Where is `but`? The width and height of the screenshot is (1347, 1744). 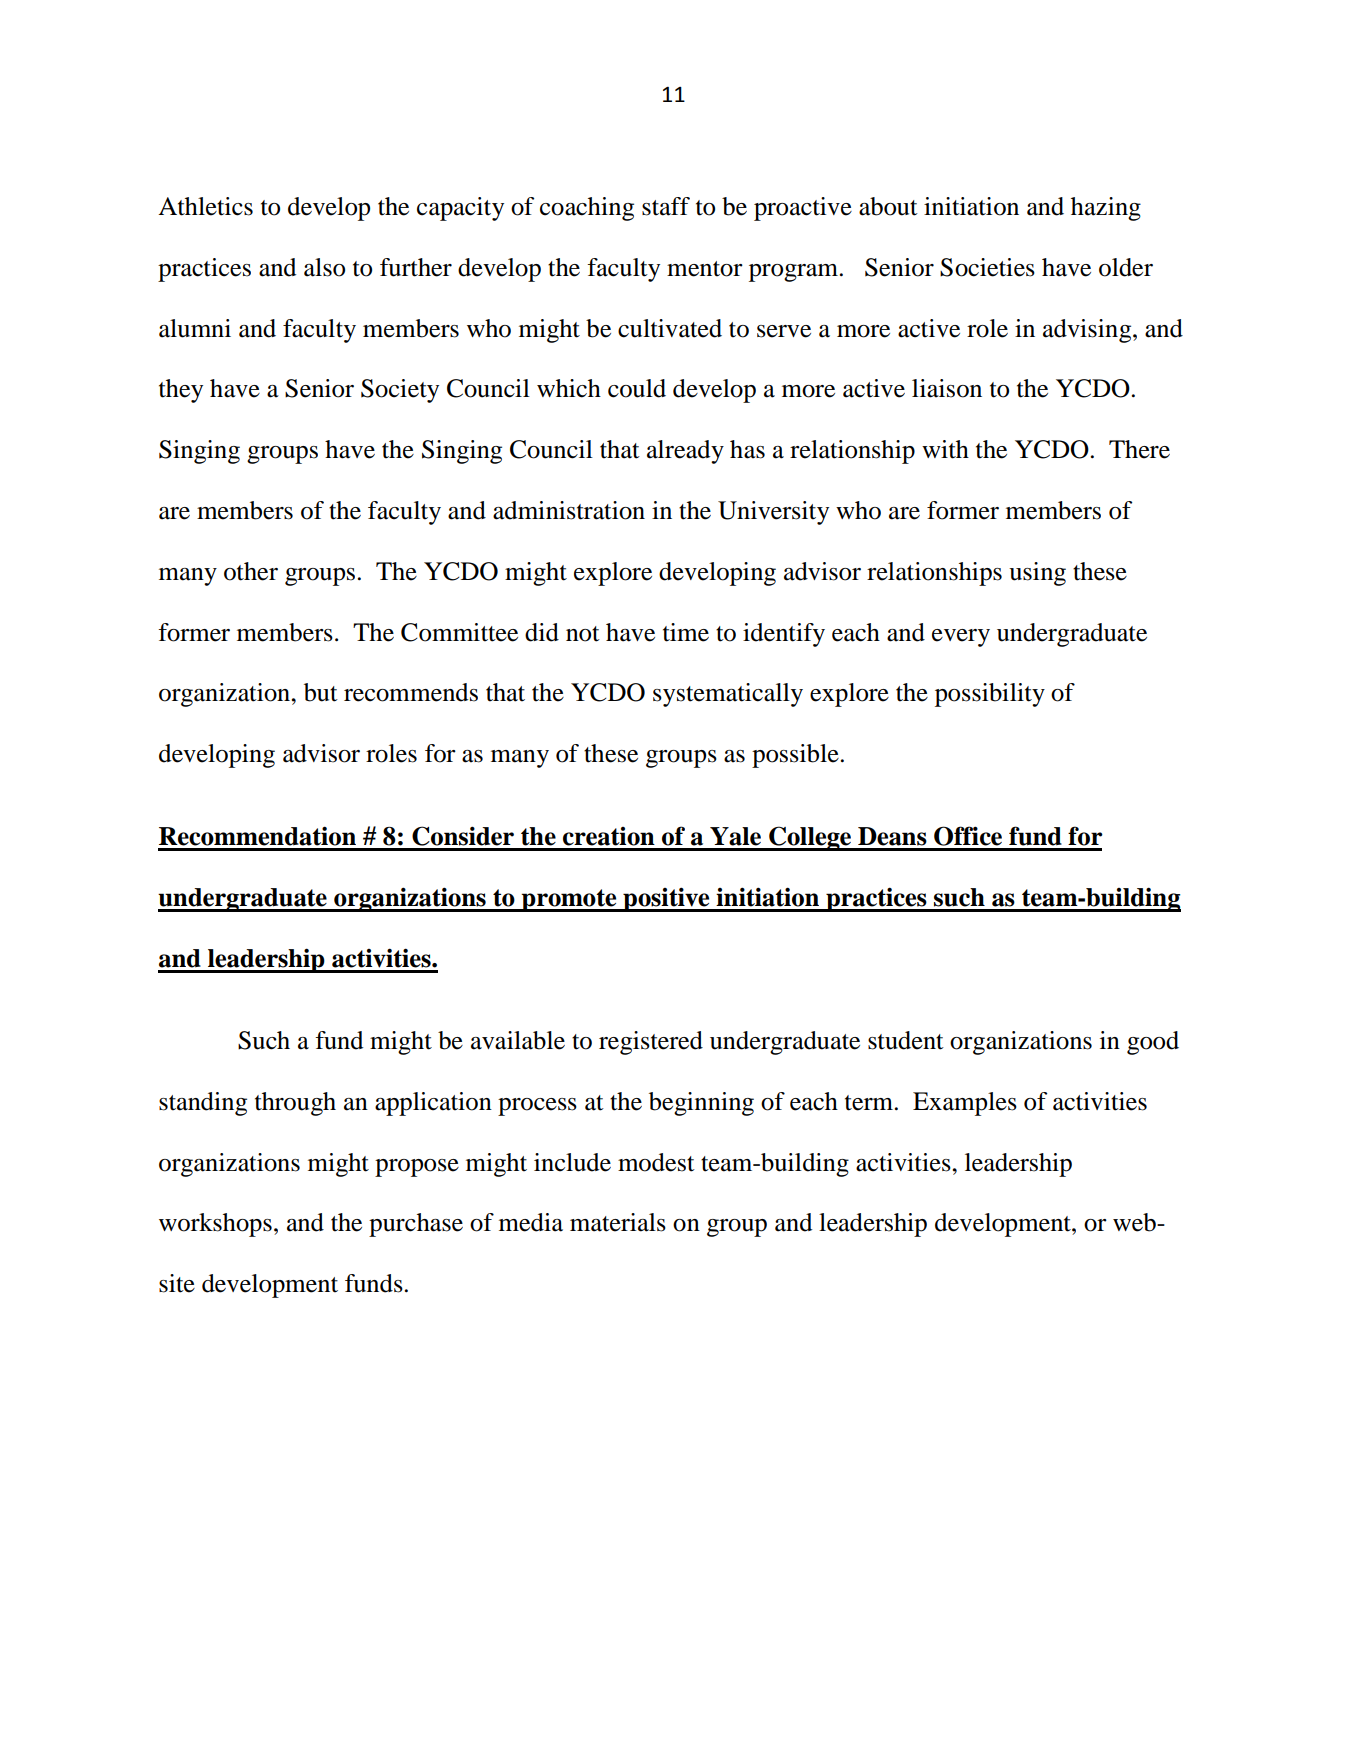
but is located at coordinates (321, 692).
